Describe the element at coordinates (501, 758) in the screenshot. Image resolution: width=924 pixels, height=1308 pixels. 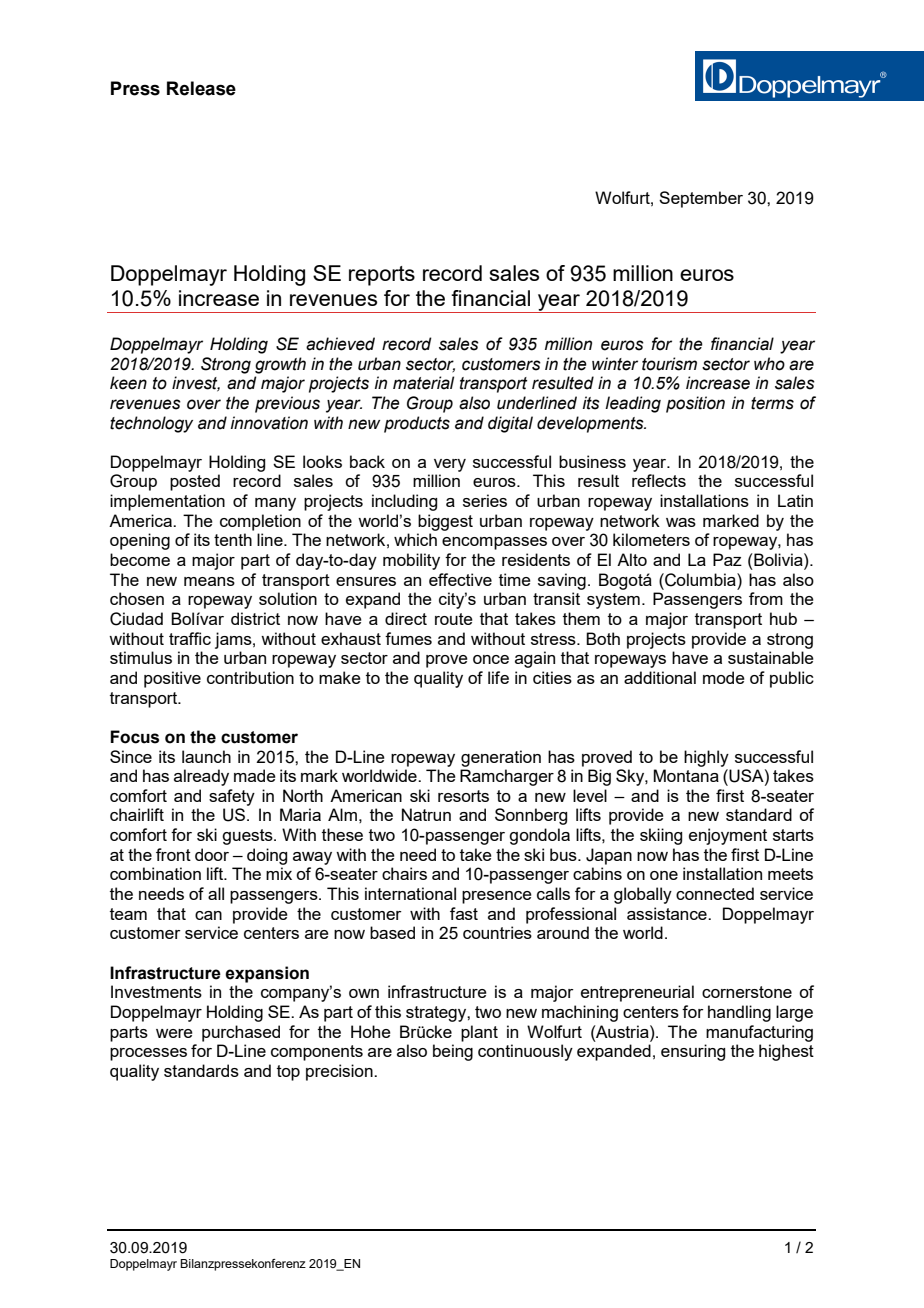
I see `generation` at that location.
